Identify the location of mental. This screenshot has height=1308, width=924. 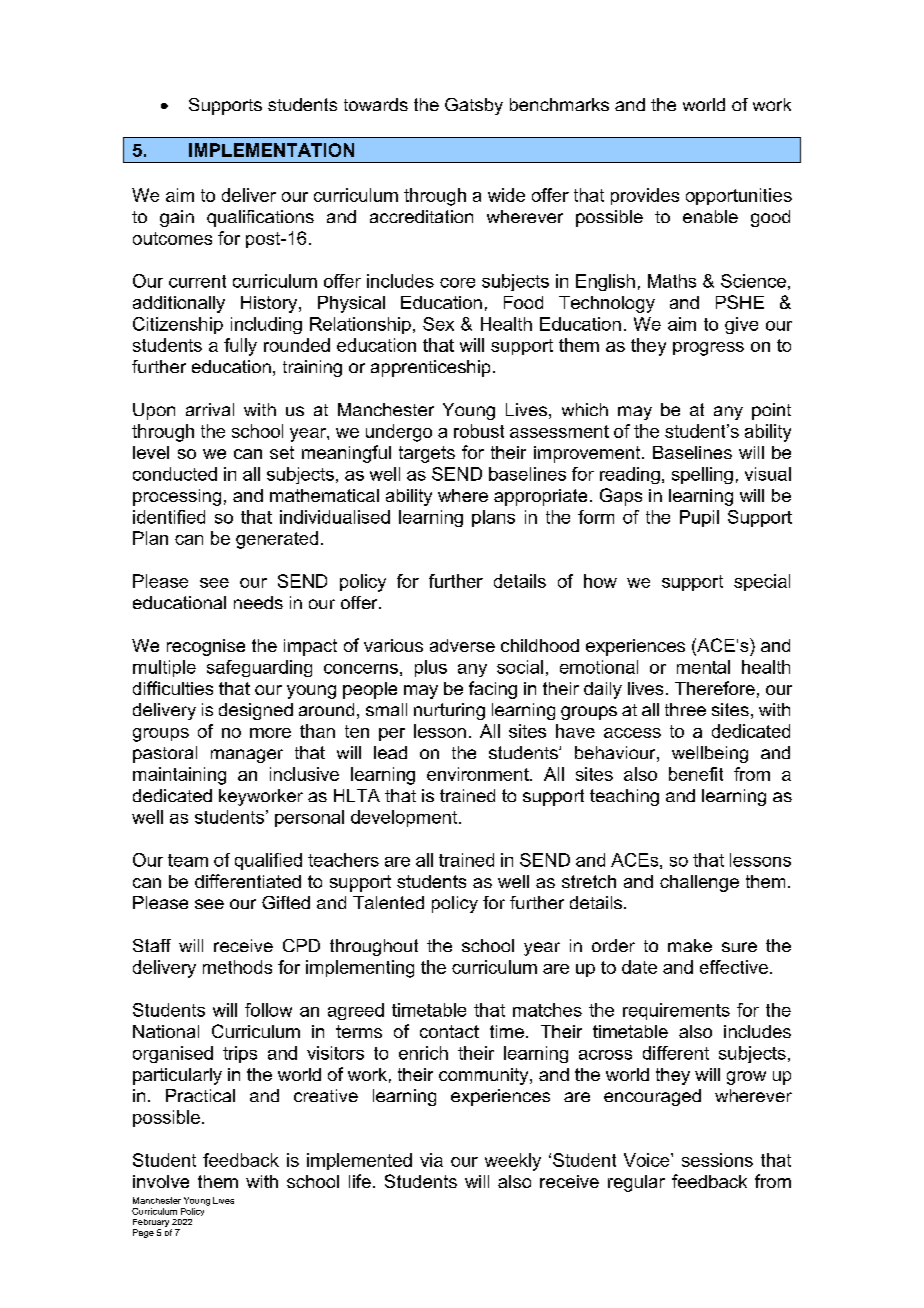
(703, 667).
